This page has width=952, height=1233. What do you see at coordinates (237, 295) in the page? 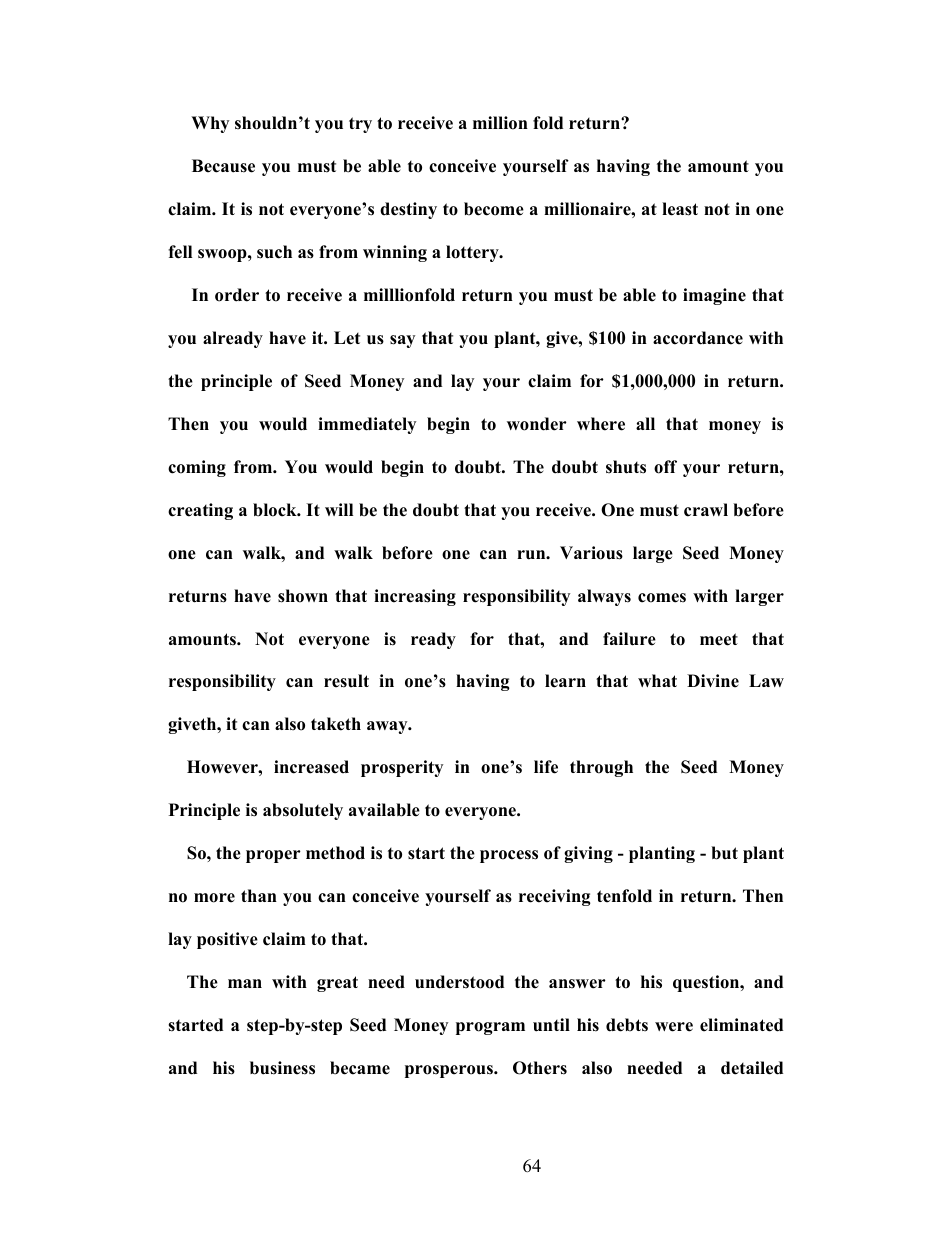
I see `order` at bounding box center [237, 295].
